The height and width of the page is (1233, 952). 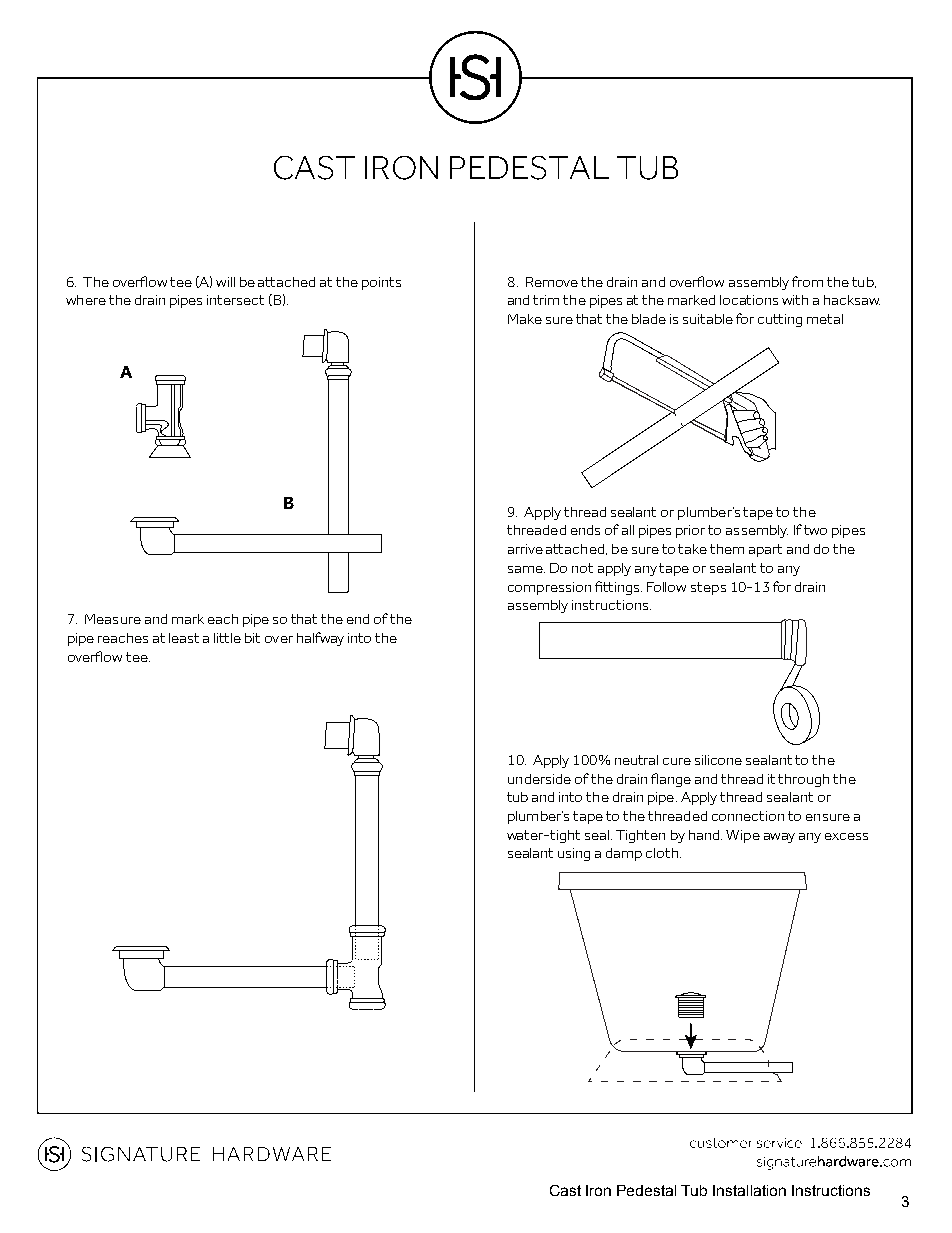 What do you see at coordinates (525, 319) in the page?
I see `Make` at bounding box center [525, 319].
